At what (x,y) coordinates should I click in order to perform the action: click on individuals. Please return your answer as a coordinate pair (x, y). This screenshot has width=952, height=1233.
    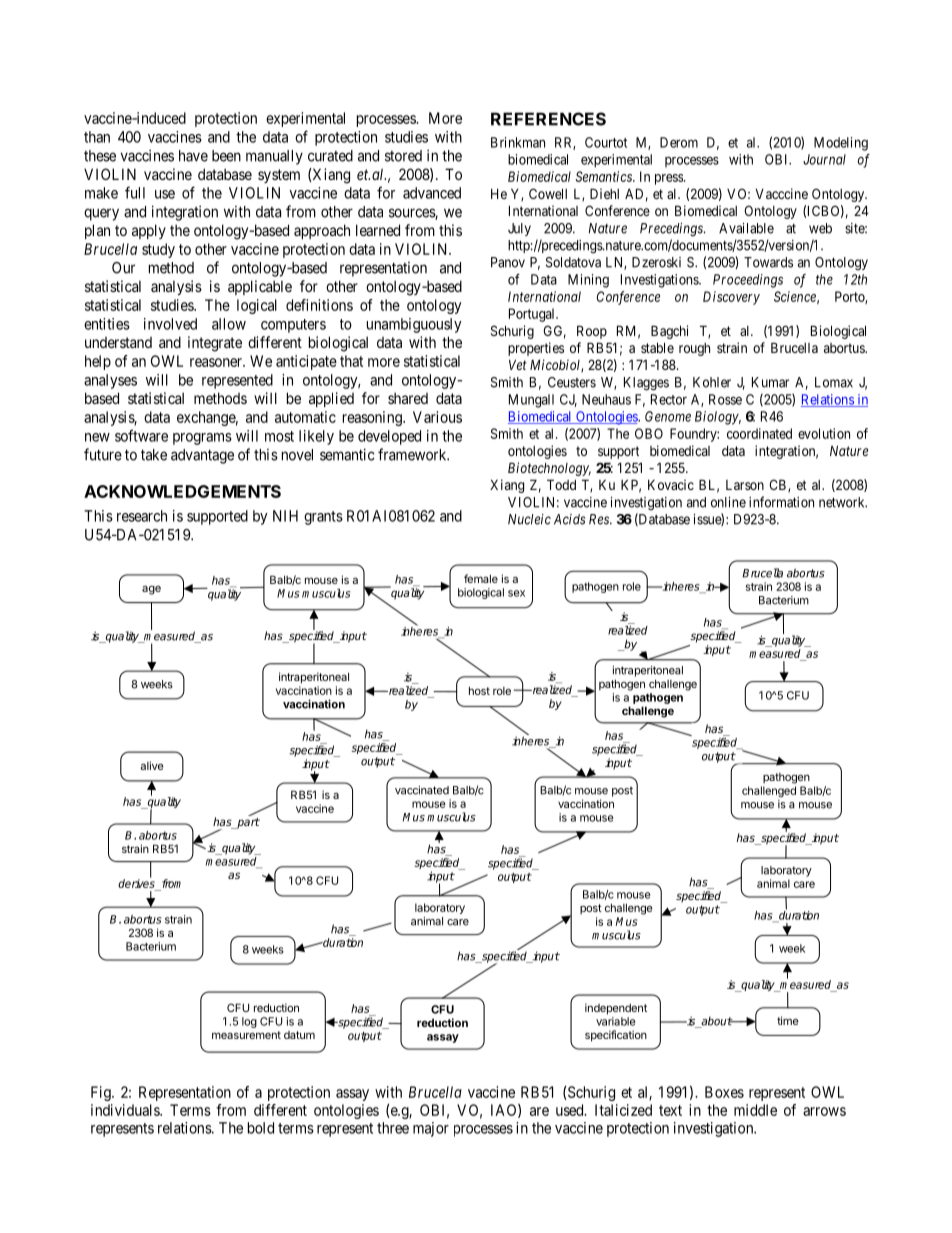
    Looking at the image, I should click on (126, 1110).
